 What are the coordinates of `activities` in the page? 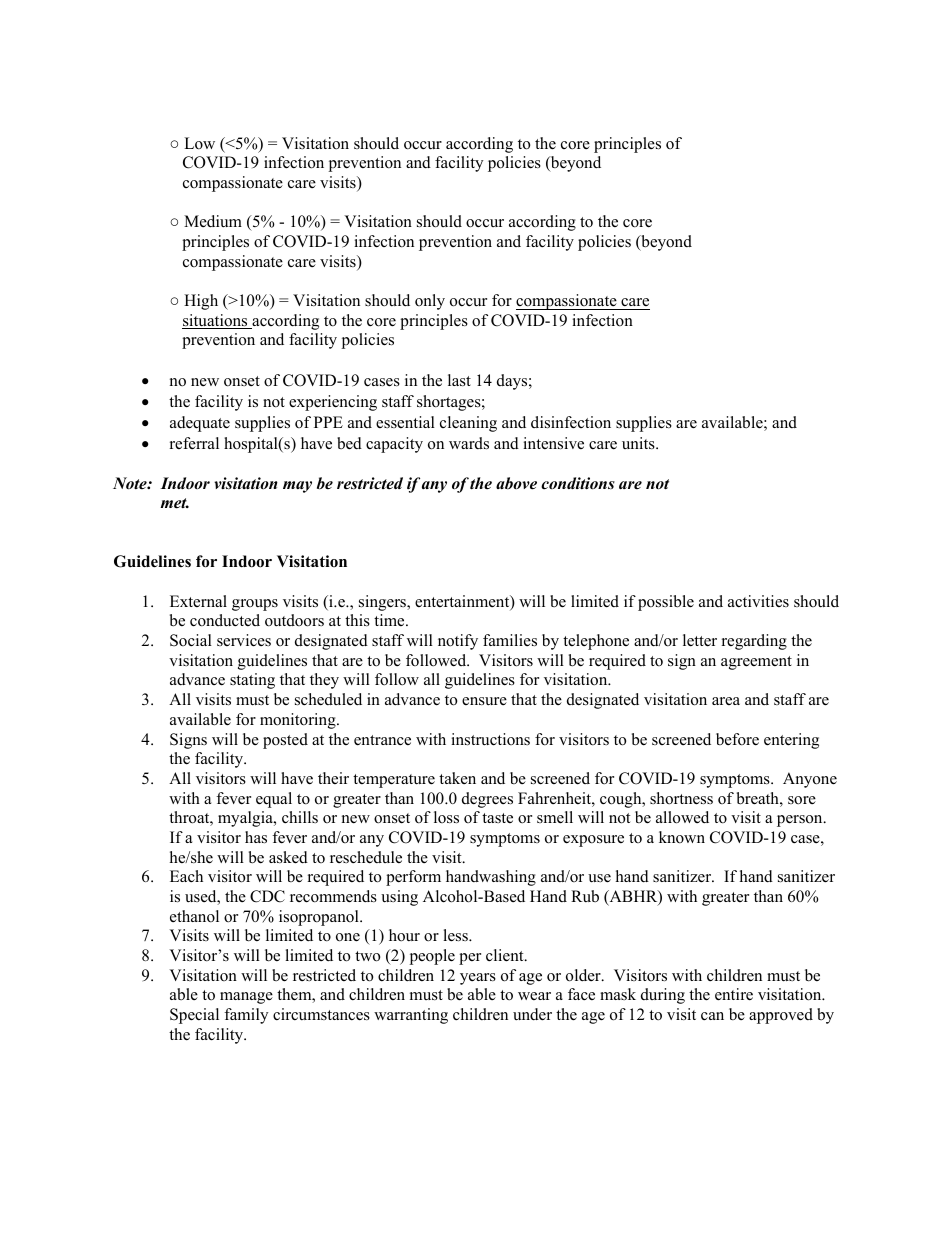 It's located at (758, 601).
